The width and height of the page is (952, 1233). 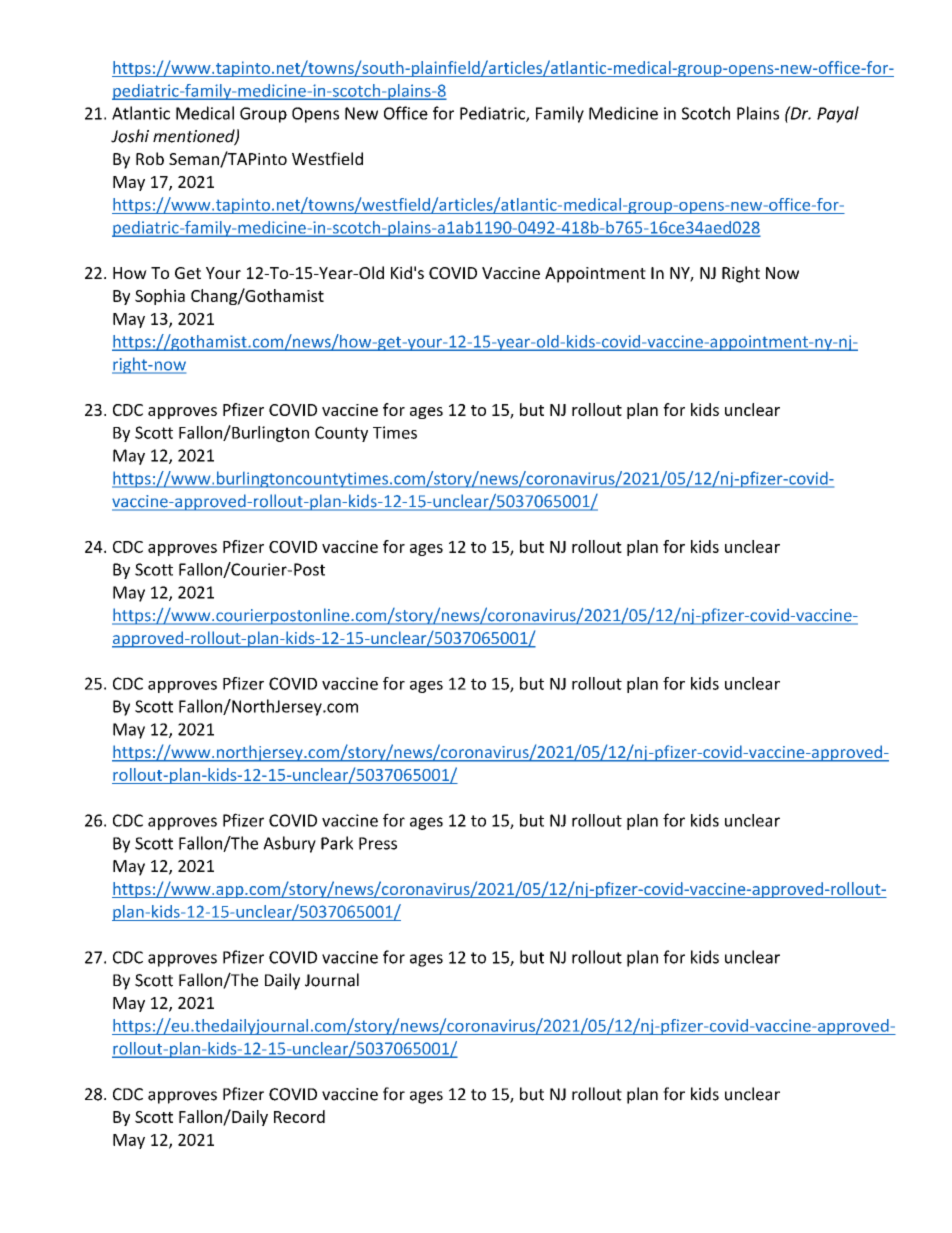 I want to click on Record, so click(x=299, y=1116).
